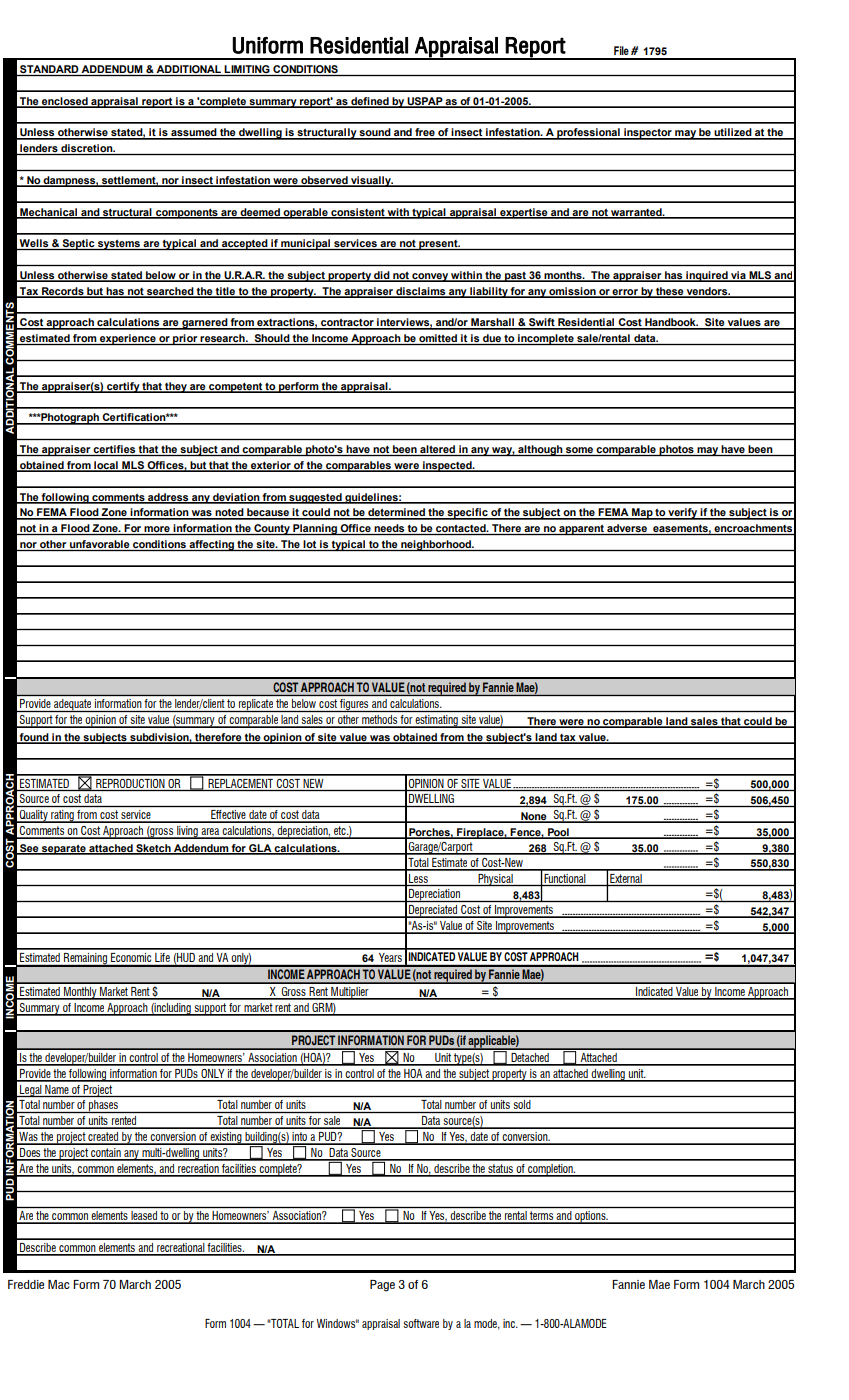 The image size is (849, 1400). I want to click on enclosed, so click(65, 102).
